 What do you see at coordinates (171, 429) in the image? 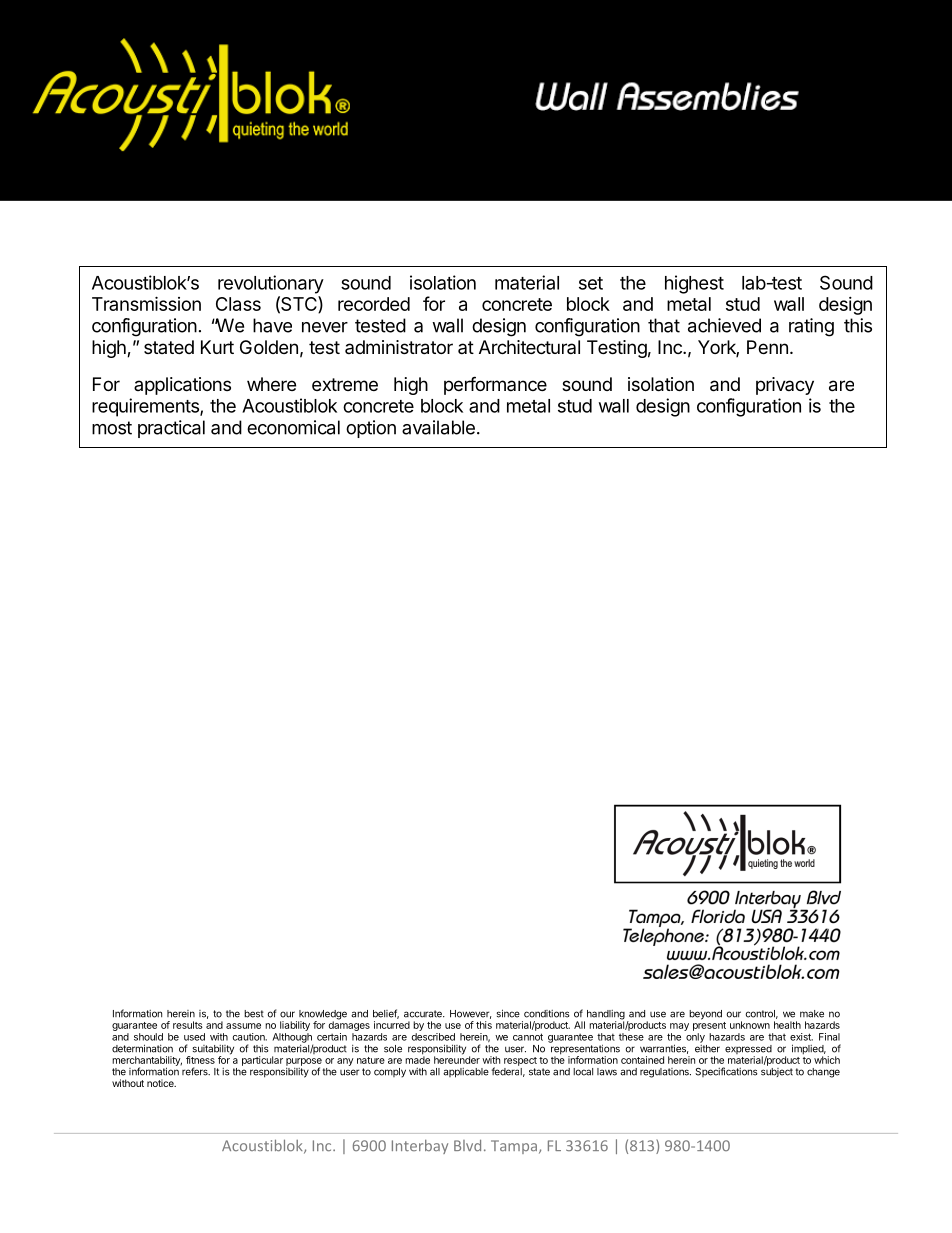
I see `practical` at bounding box center [171, 429].
